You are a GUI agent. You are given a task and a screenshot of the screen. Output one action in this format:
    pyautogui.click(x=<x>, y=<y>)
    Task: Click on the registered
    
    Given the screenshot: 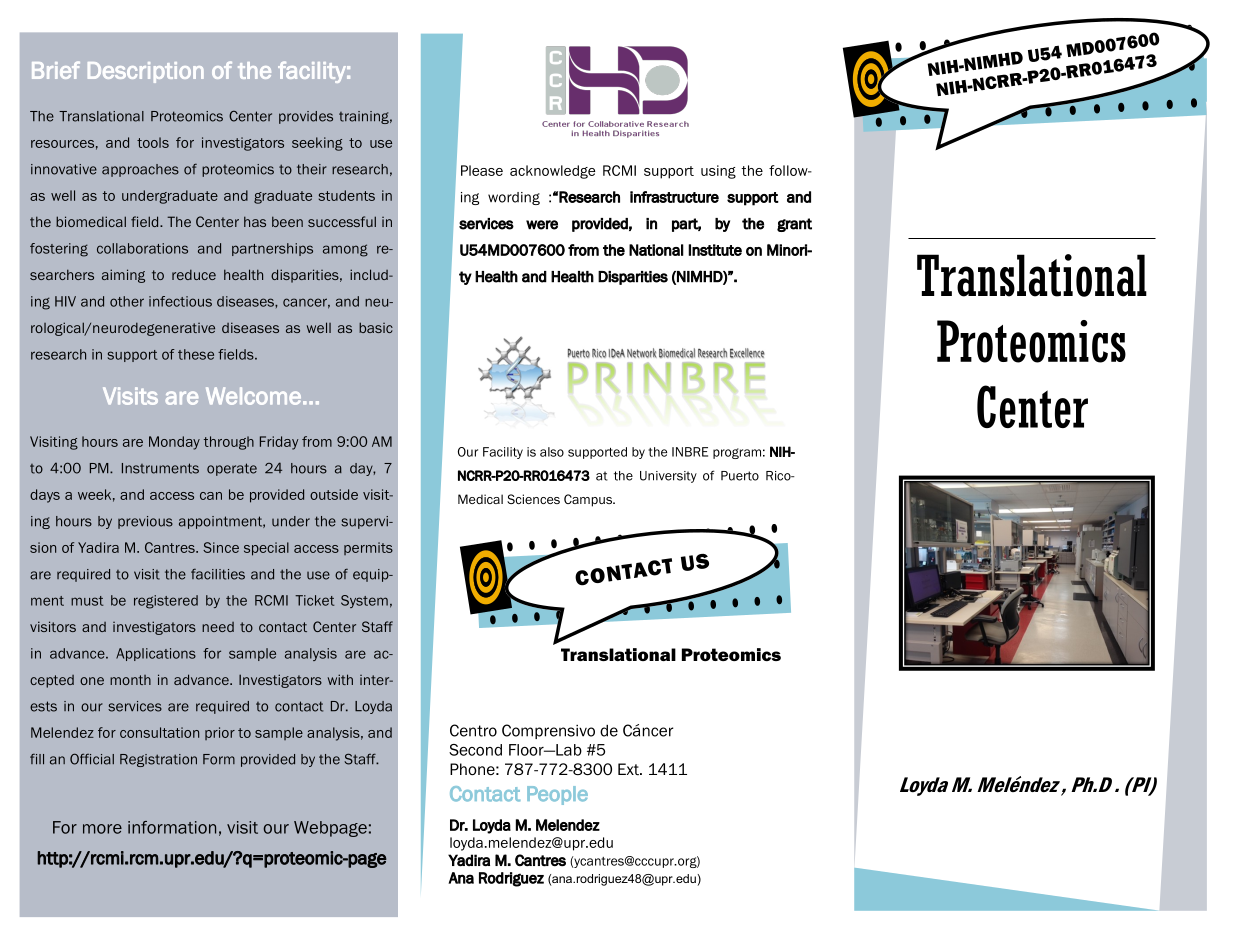 What is the action you would take?
    pyautogui.click(x=166, y=602)
